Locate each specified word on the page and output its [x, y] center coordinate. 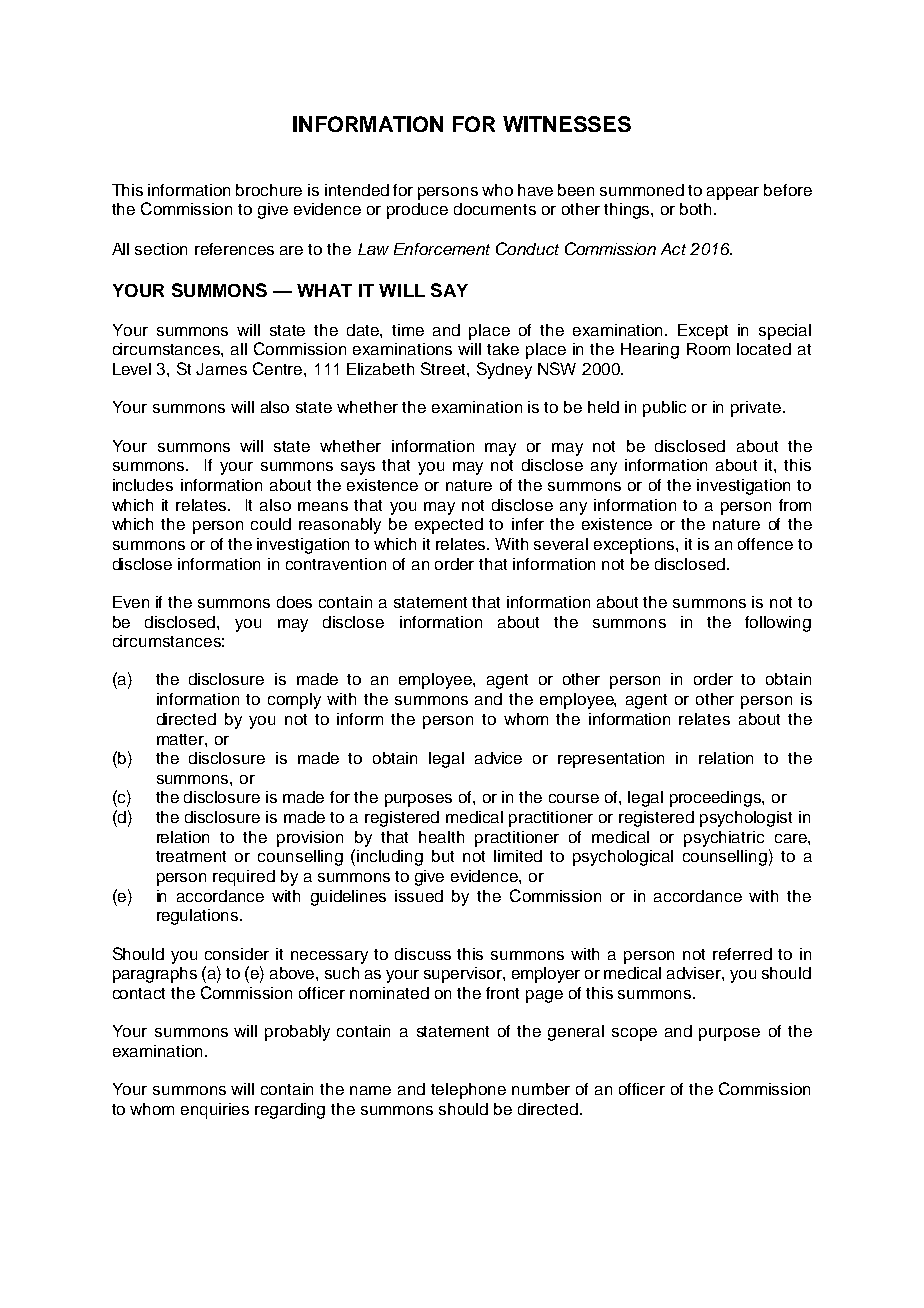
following [778, 624]
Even [131, 602]
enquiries [215, 1111]
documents [495, 209]
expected [449, 526]
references [234, 249]
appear [733, 193]
